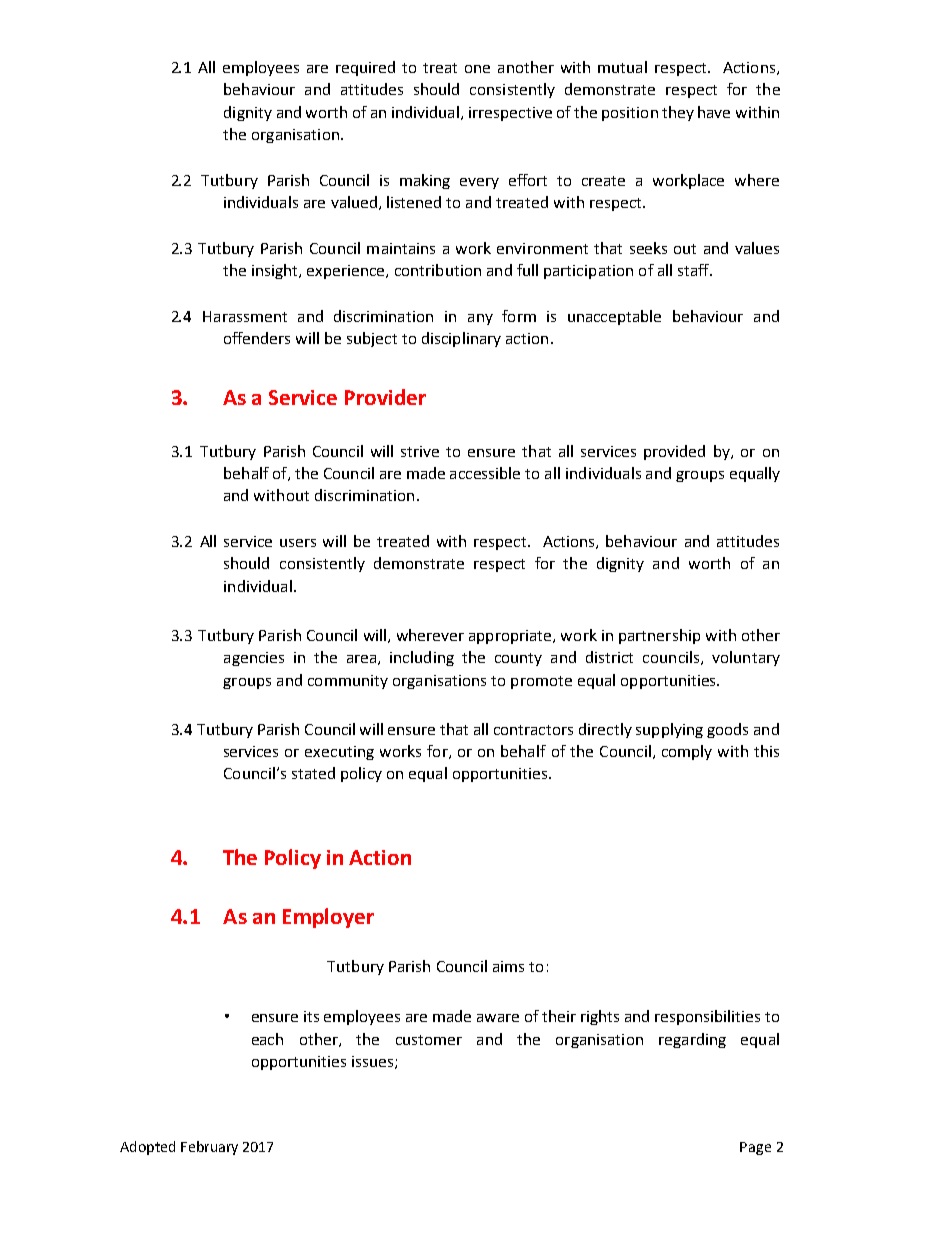 This document has height=1233, width=952. What do you see at coordinates (254, 659) in the document?
I see `agencies` at bounding box center [254, 659].
